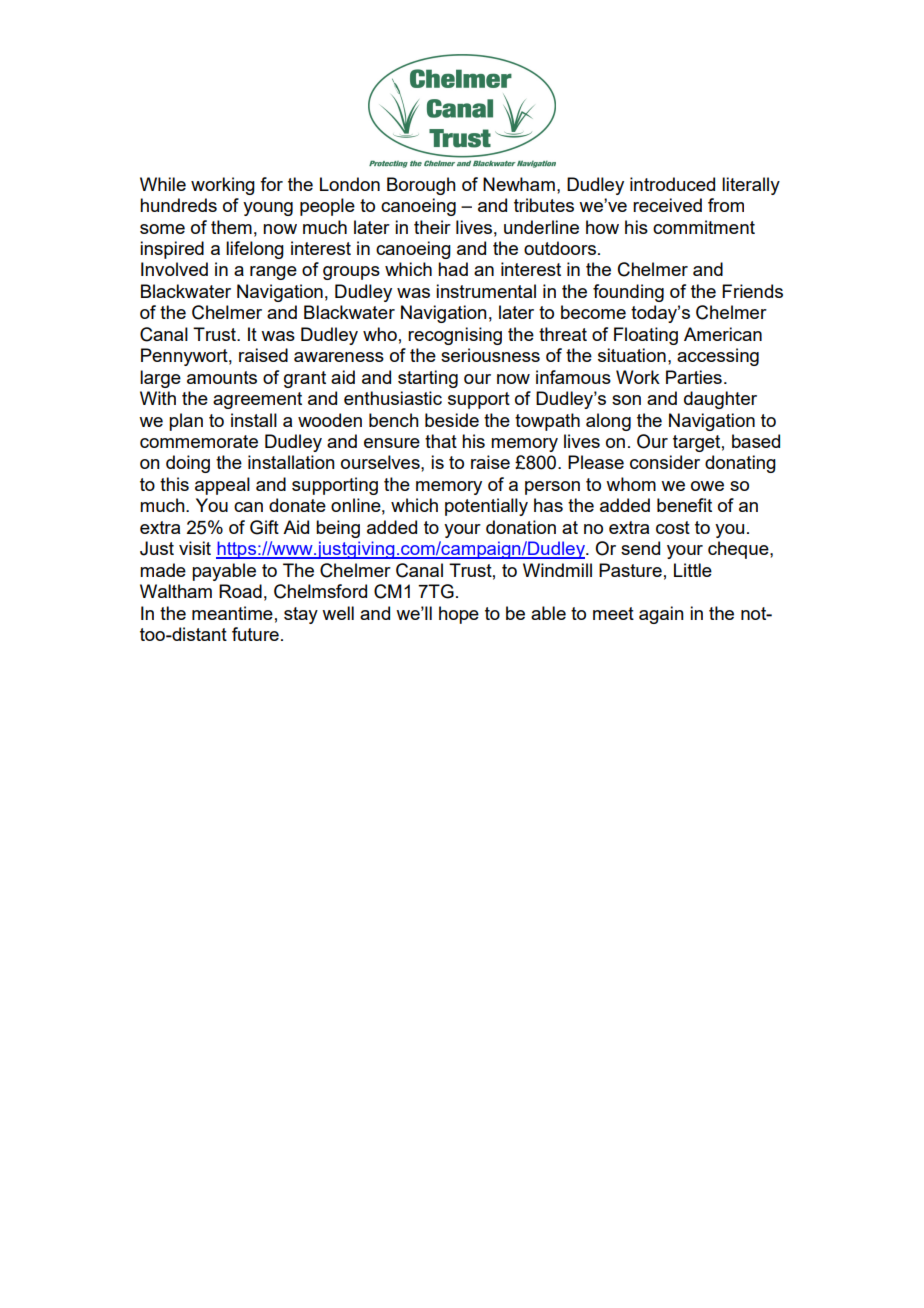 This screenshot has width=924, height=1308. Describe the element at coordinates (421, 186) in the screenshot. I see `Borough` at that location.
